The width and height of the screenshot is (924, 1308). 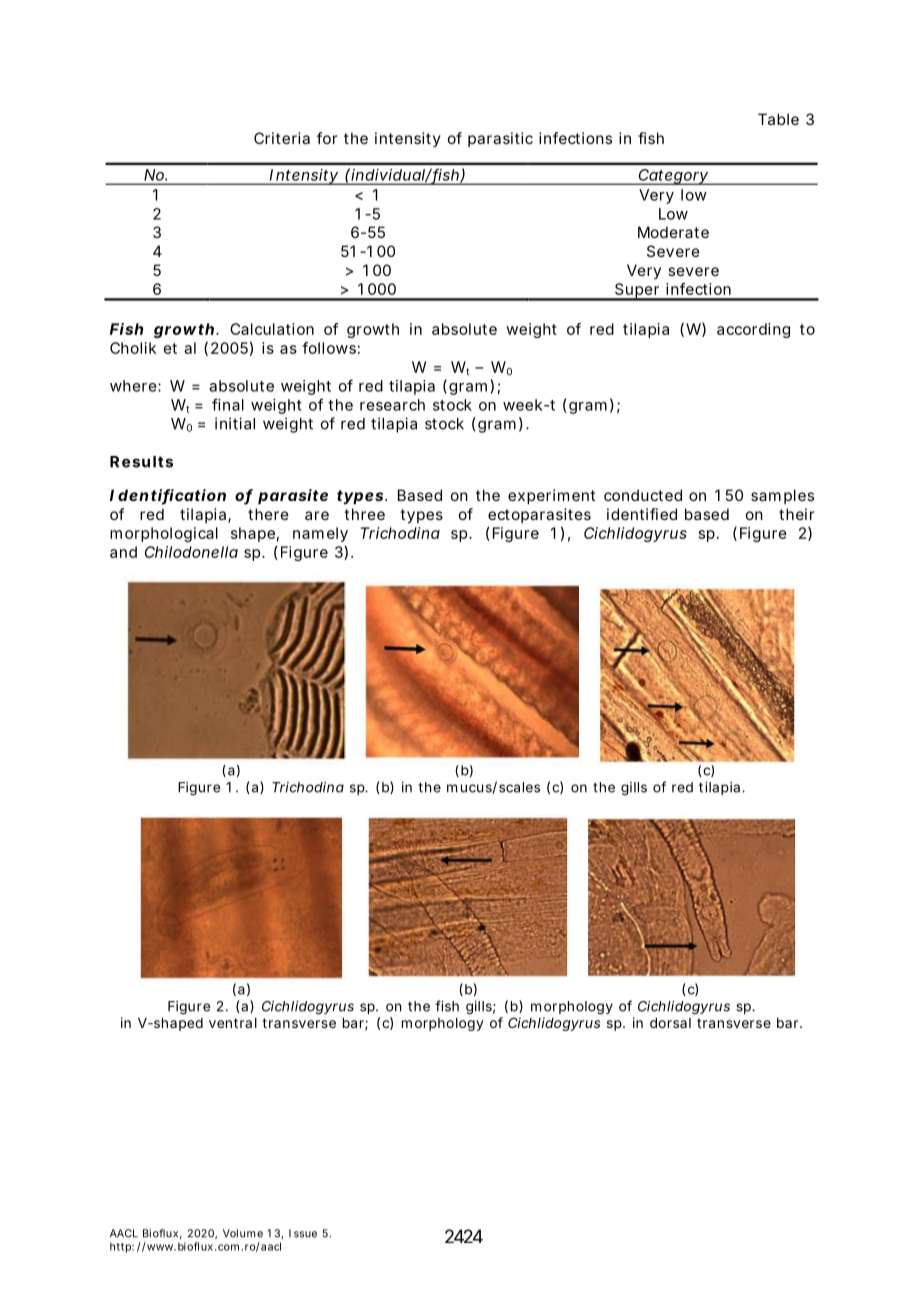 What do you see at coordinates (364, 514) in the screenshot?
I see `three` at bounding box center [364, 514].
